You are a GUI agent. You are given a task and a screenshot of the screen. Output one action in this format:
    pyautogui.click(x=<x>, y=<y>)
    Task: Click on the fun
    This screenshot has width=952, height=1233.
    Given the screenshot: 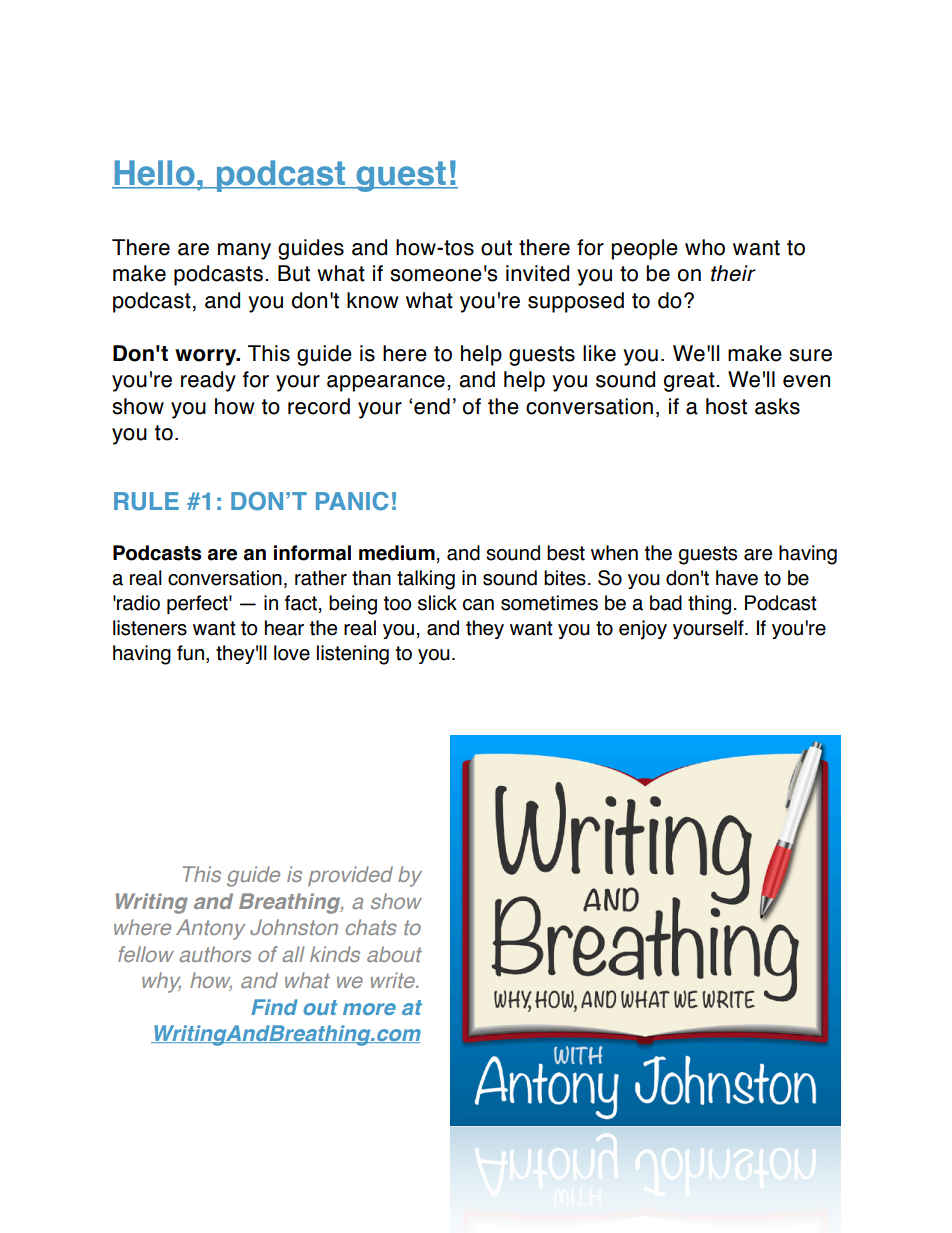 What is the action you would take?
    pyautogui.click(x=190, y=653)
